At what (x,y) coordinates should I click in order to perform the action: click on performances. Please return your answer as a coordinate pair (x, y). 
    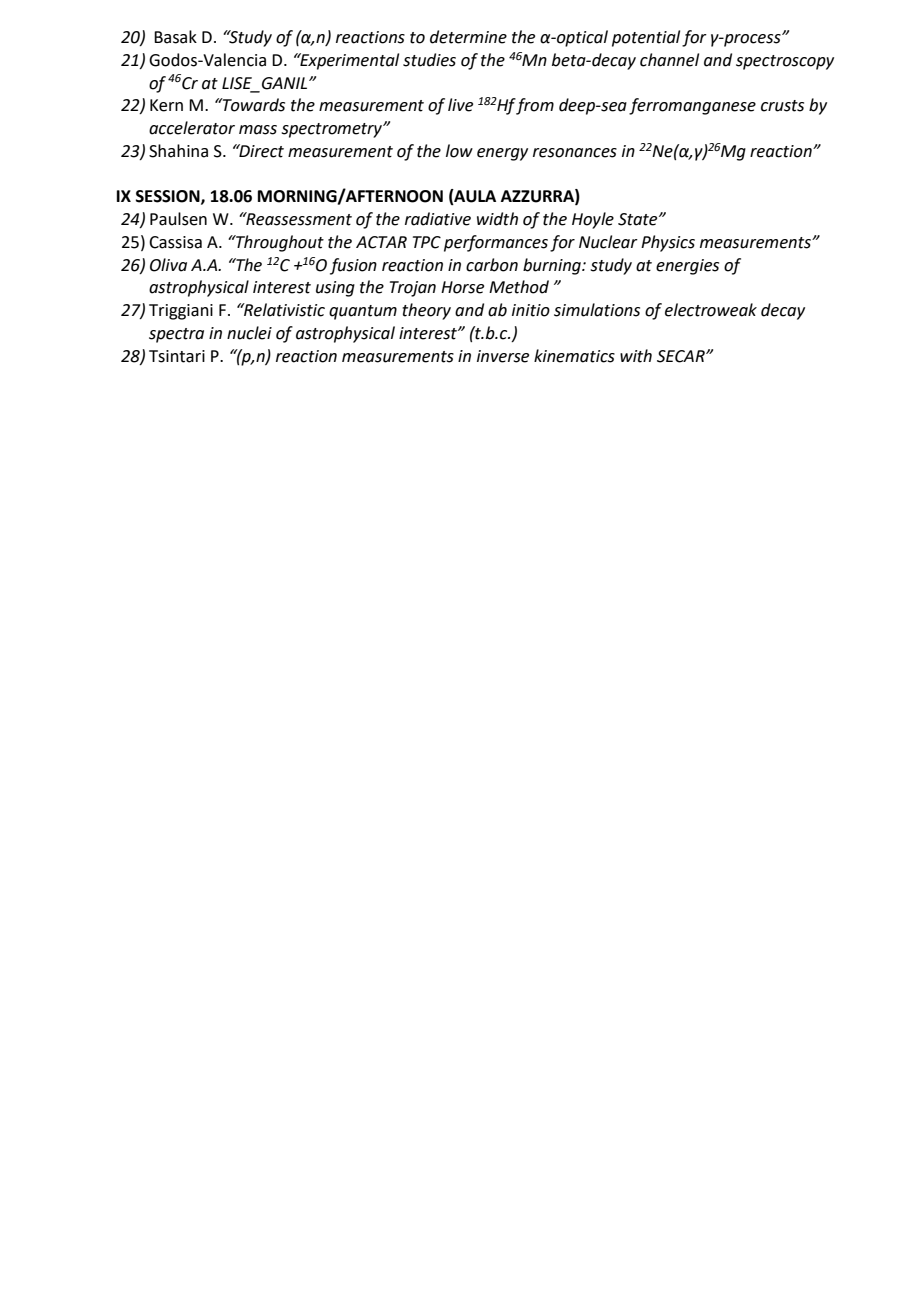
    Looking at the image, I should click on (496, 243).
